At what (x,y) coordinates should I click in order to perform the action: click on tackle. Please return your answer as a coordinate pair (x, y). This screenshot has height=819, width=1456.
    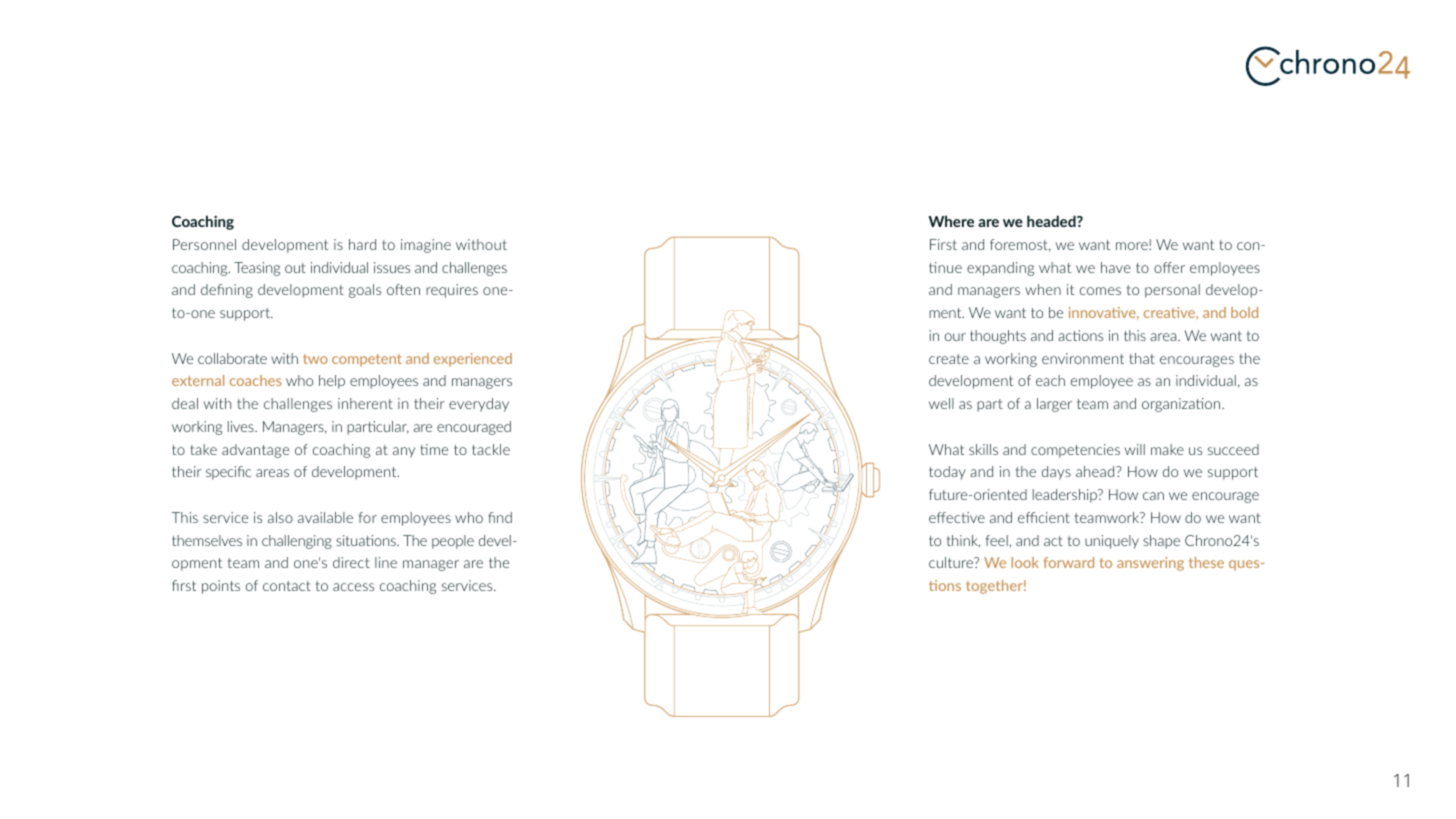
    Looking at the image, I should click on (491, 449).
